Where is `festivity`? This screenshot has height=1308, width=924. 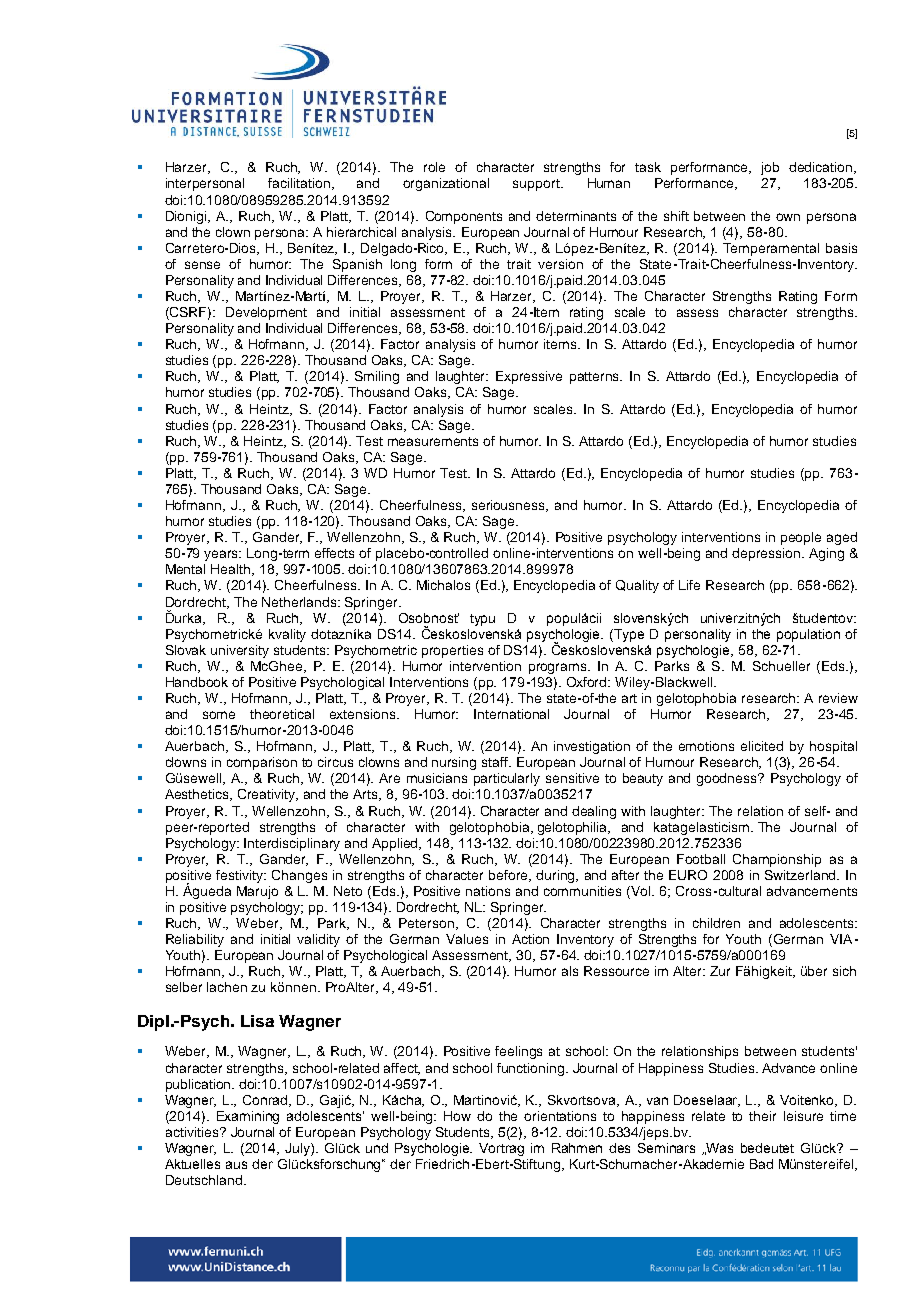 festivity is located at coordinates (241, 876).
